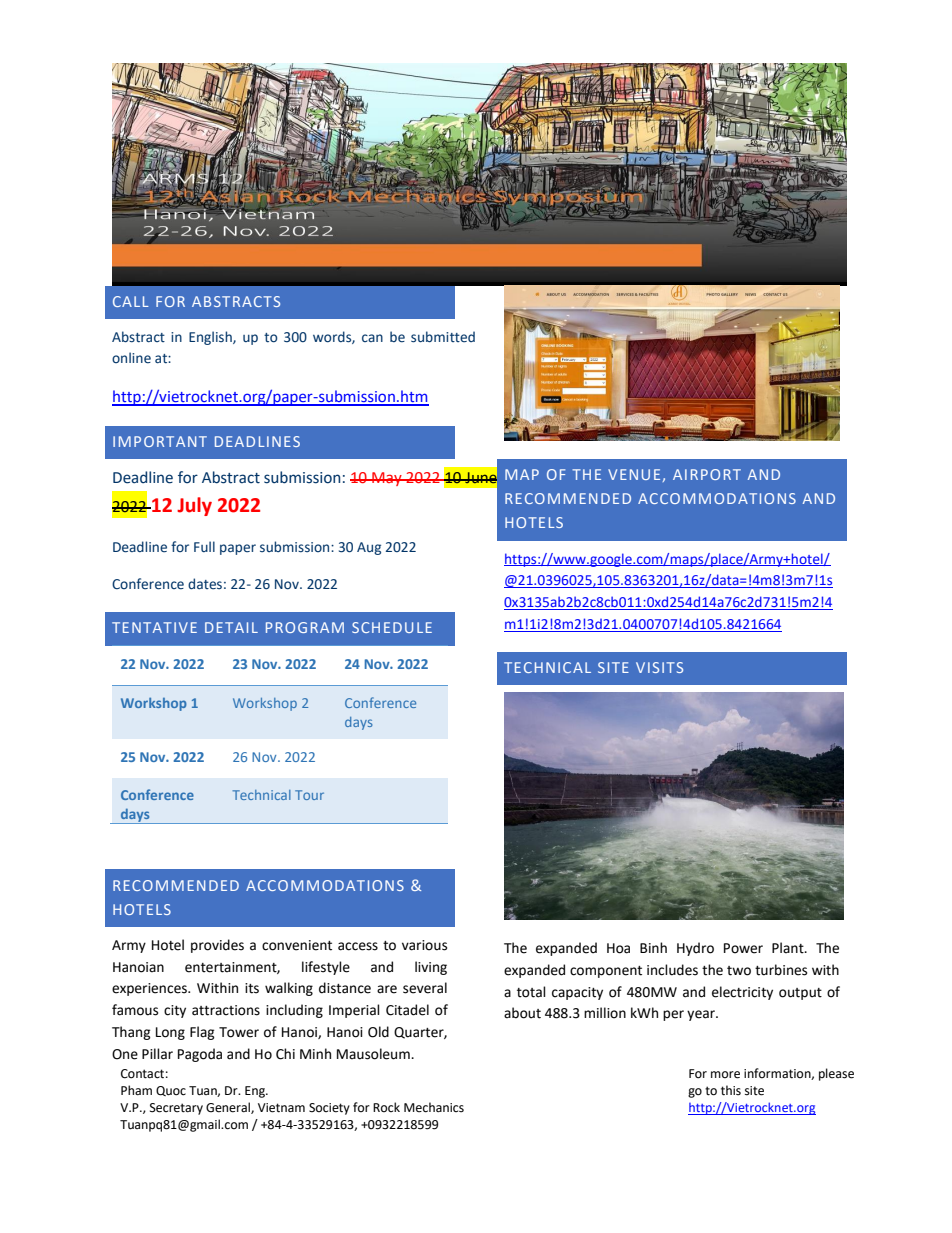 The width and height of the screenshot is (952, 1233). Describe the element at coordinates (707, 474) in the screenshot. I see `AIRPORT` at that location.
